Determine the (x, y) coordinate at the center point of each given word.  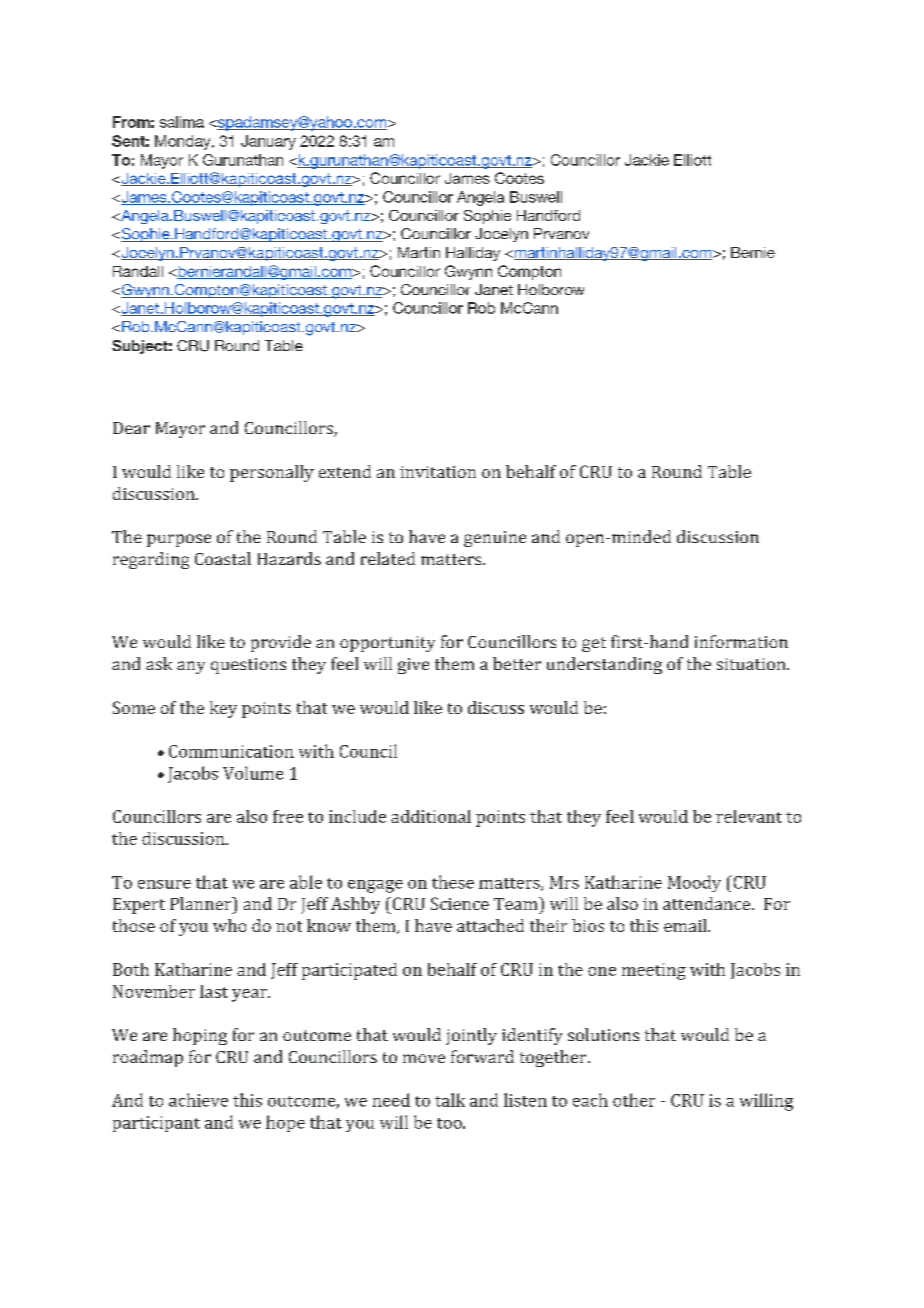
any (191, 667)
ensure (164, 884)
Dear (131, 428)
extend (345, 471)
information (741, 641)
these (453, 882)
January (268, 142)
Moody (694, 883)
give (413, 666)
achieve (198, 1100)
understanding (604, 665)
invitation (438, 472)
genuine (495, 539)
